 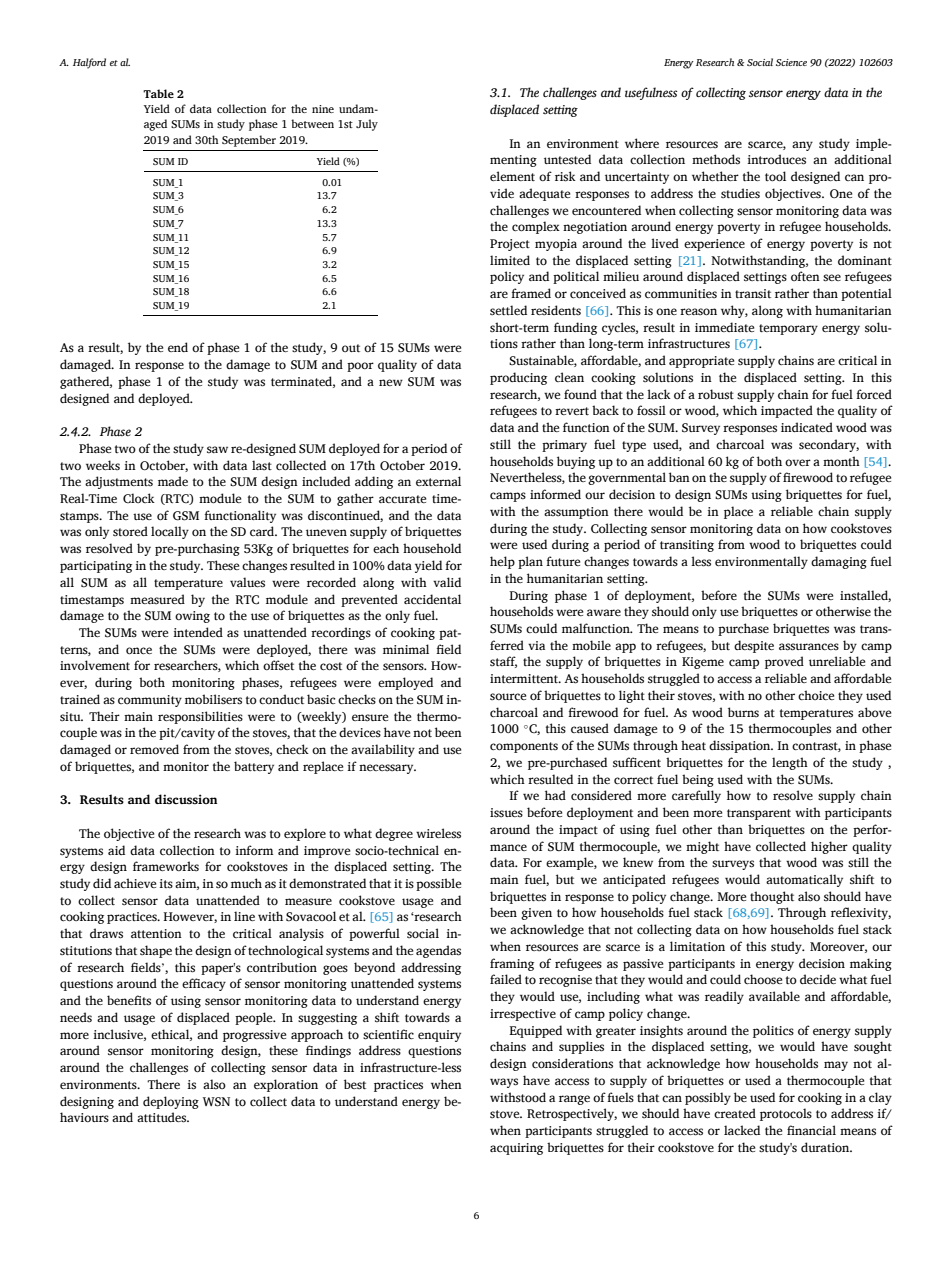 I want to click on Table, so click(x=158, y=93).
